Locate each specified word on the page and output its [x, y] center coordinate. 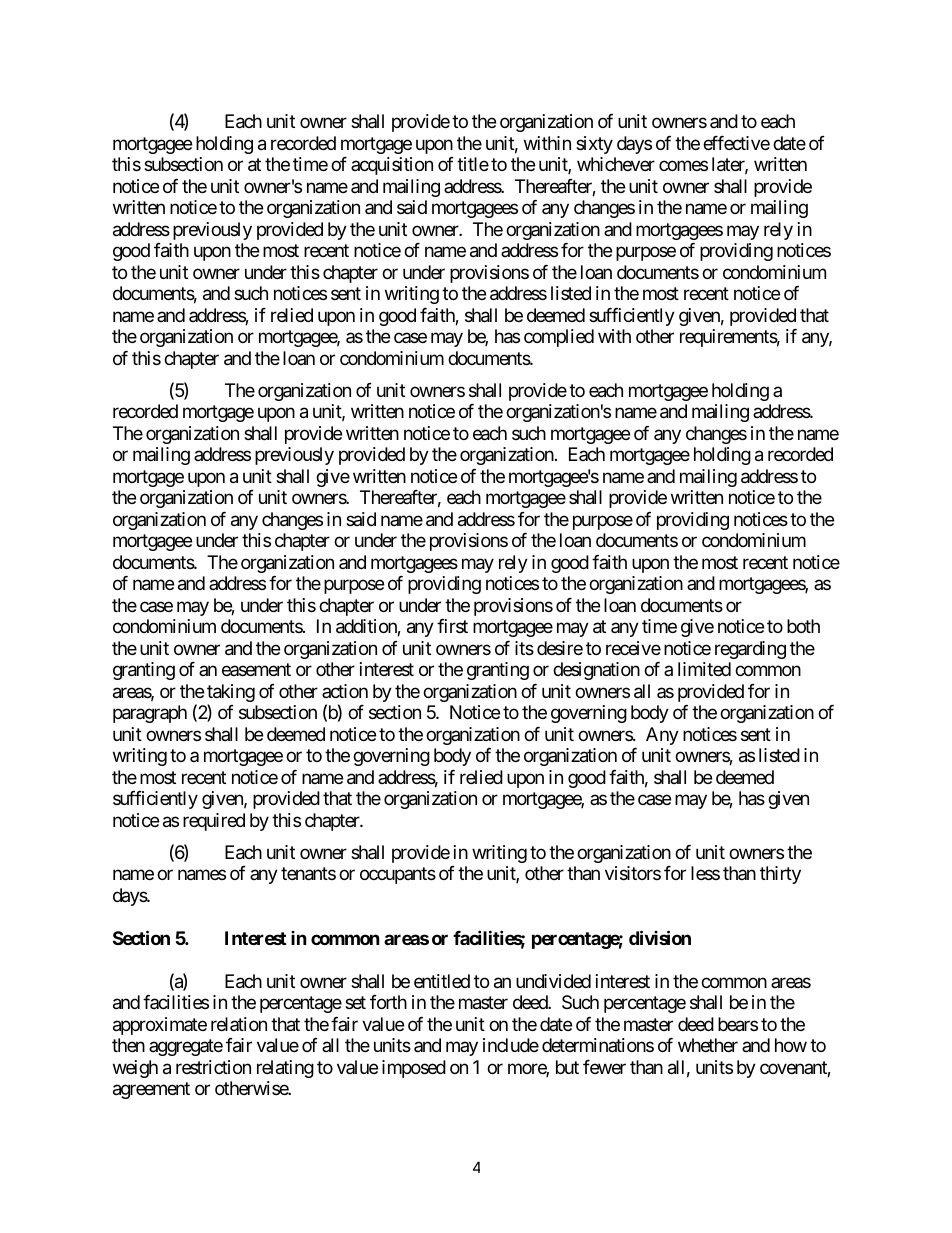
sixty [594, 145]
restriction [213, 1067]
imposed [414, 1069]
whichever [616, 164]
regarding [750, 650]
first [452, 626]
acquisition [392, 166]
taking [231, 694]
